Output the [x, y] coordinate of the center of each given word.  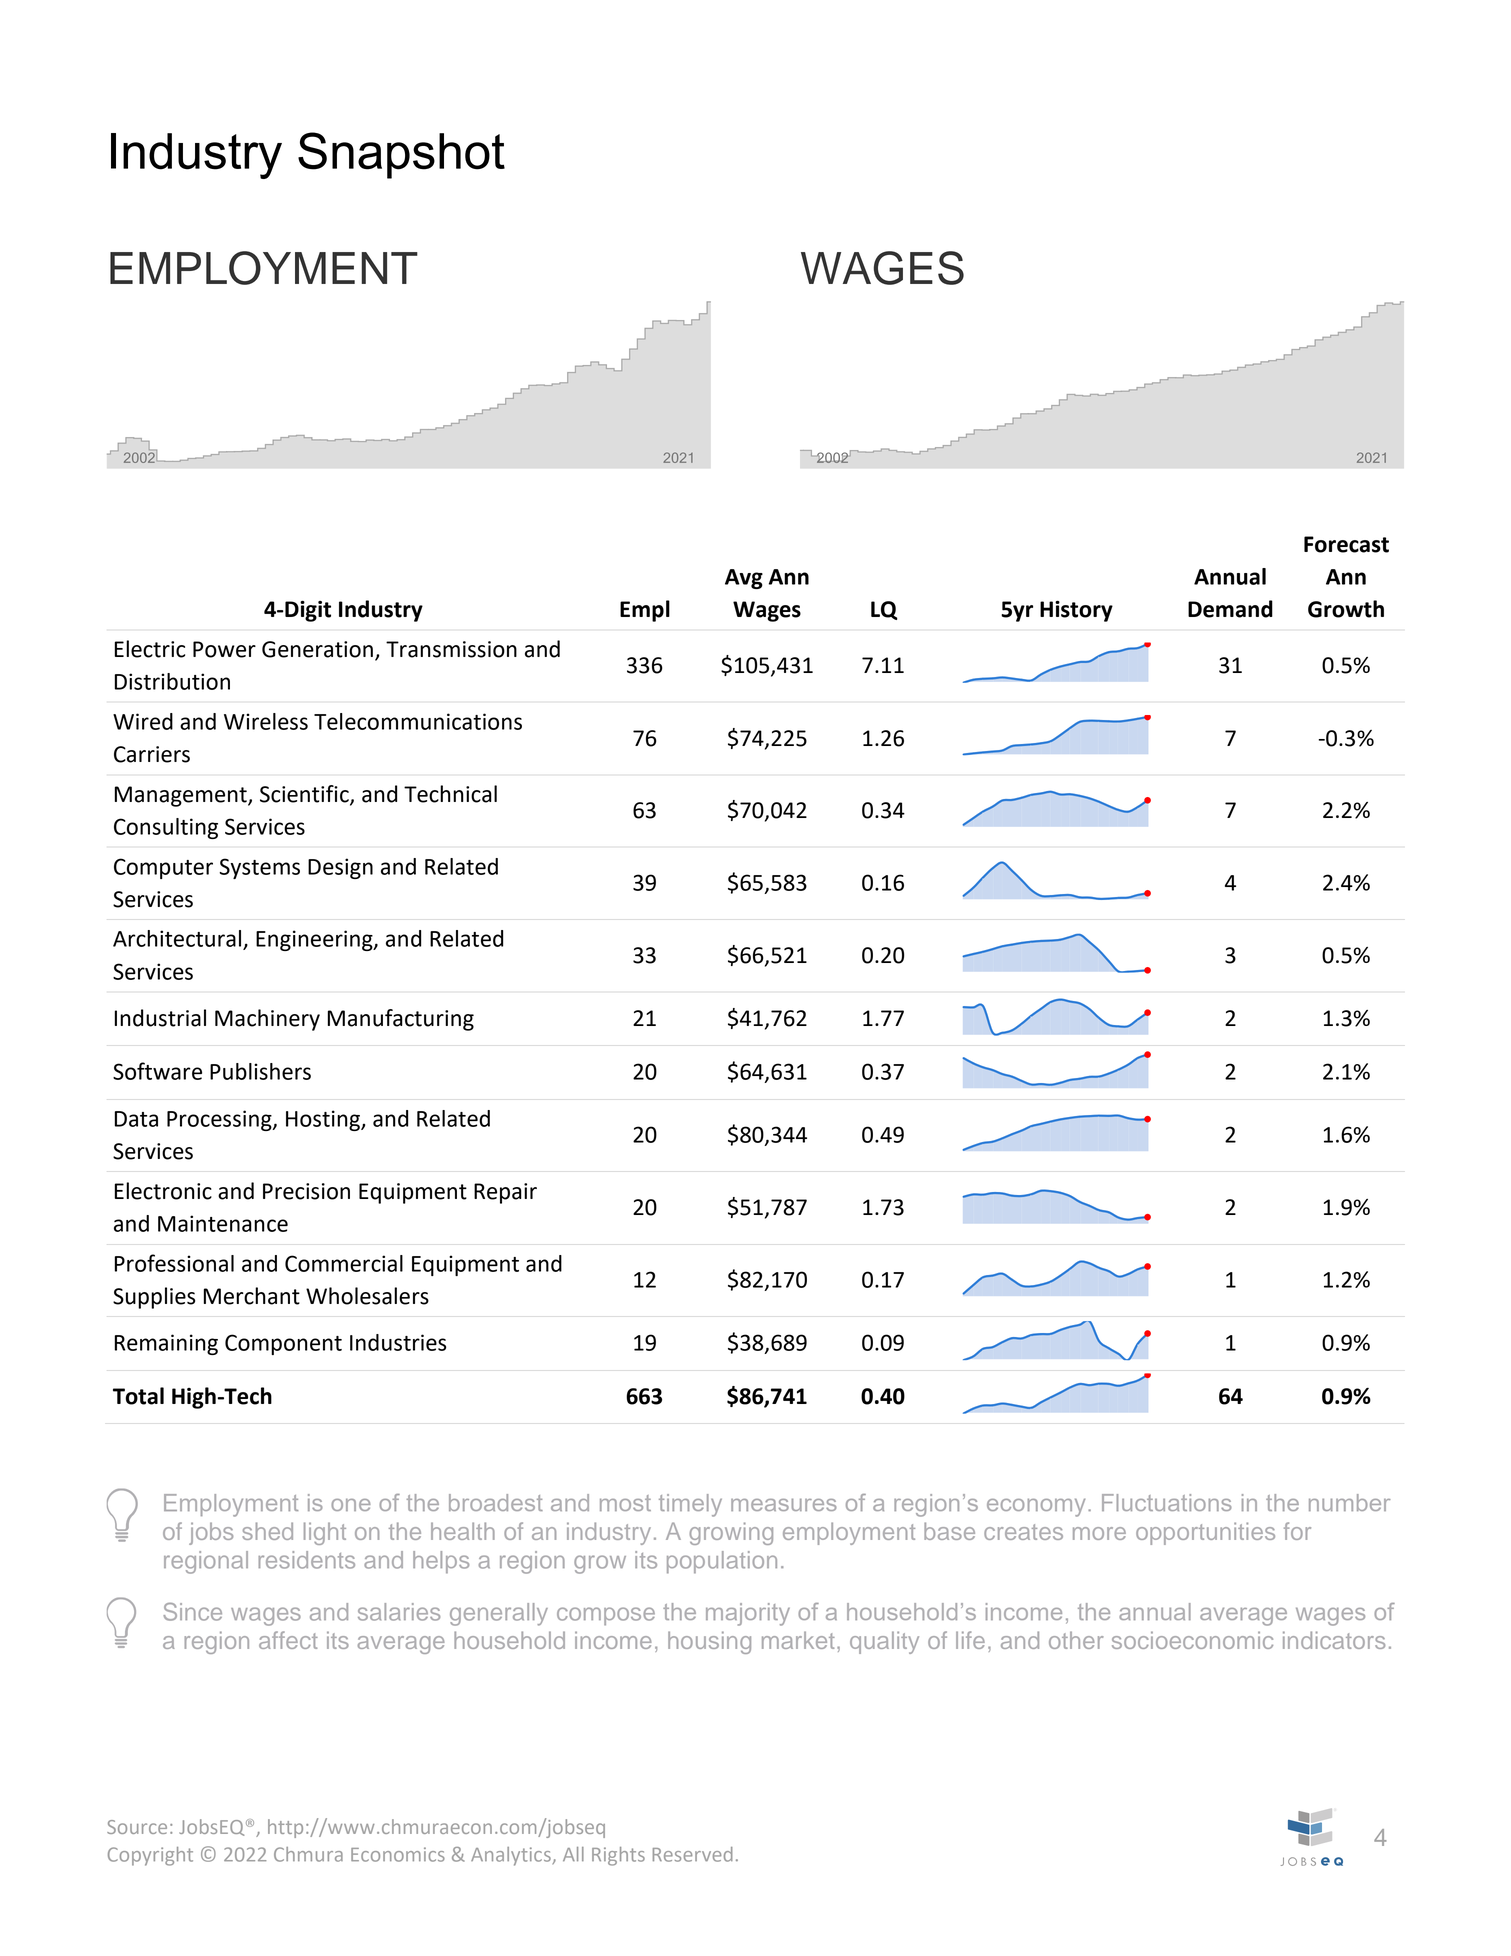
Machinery [267, 1020]
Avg [744, 579]
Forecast [1346, 544]
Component [283, 1344]
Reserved [693, 1854]
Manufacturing [401, 1020]
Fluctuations [1167, 1502]
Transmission [451, 649]
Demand [1230, 609]
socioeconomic [1192, 1640]
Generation [317, 649]
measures [784, 1504]
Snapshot [401, 155]
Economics [398, 1854]
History [1076, 611]
